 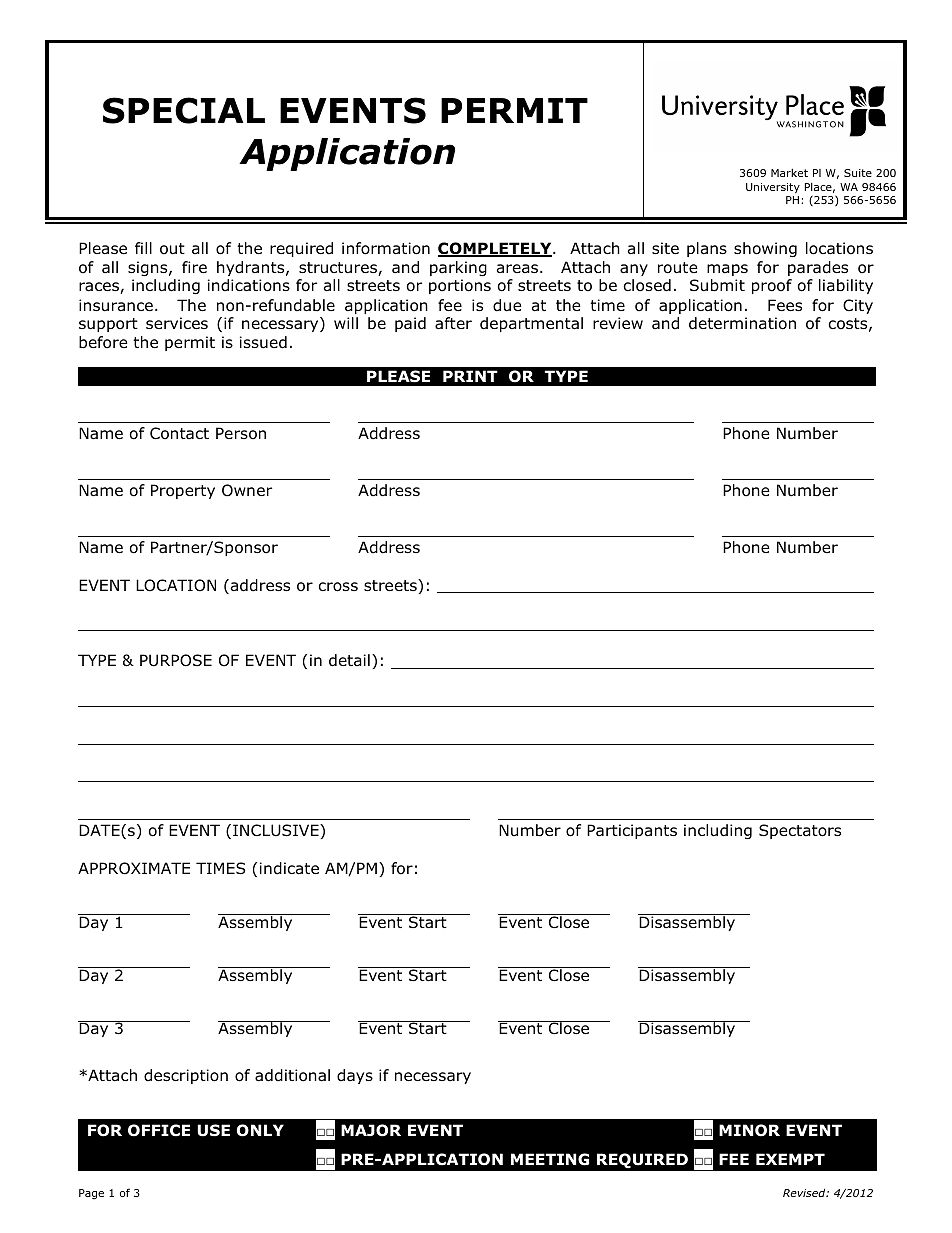 I want to click on PRINT, so click(x=470, y=376).
